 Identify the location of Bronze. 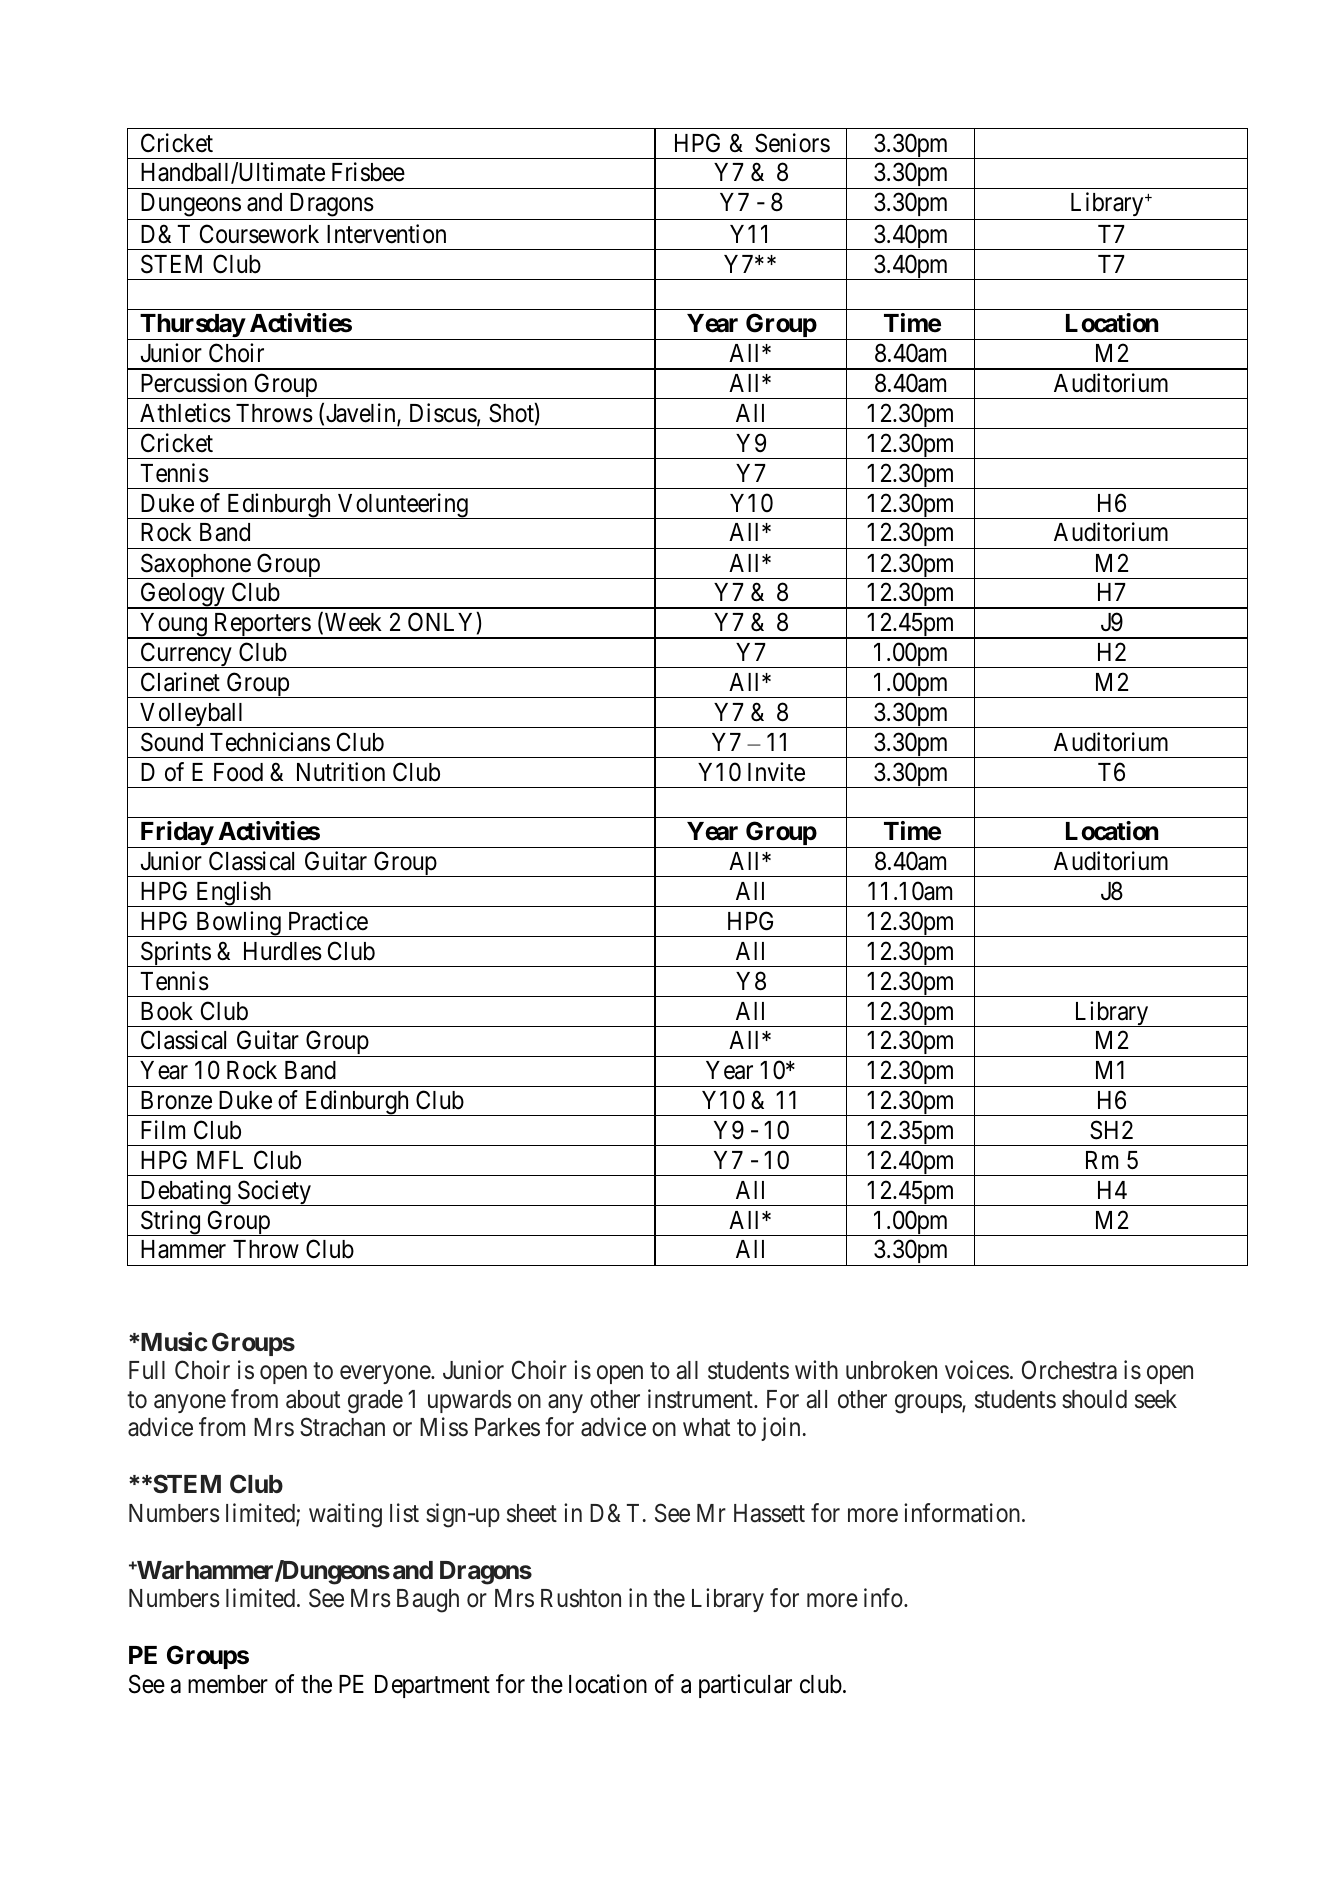
(176, 1100).
